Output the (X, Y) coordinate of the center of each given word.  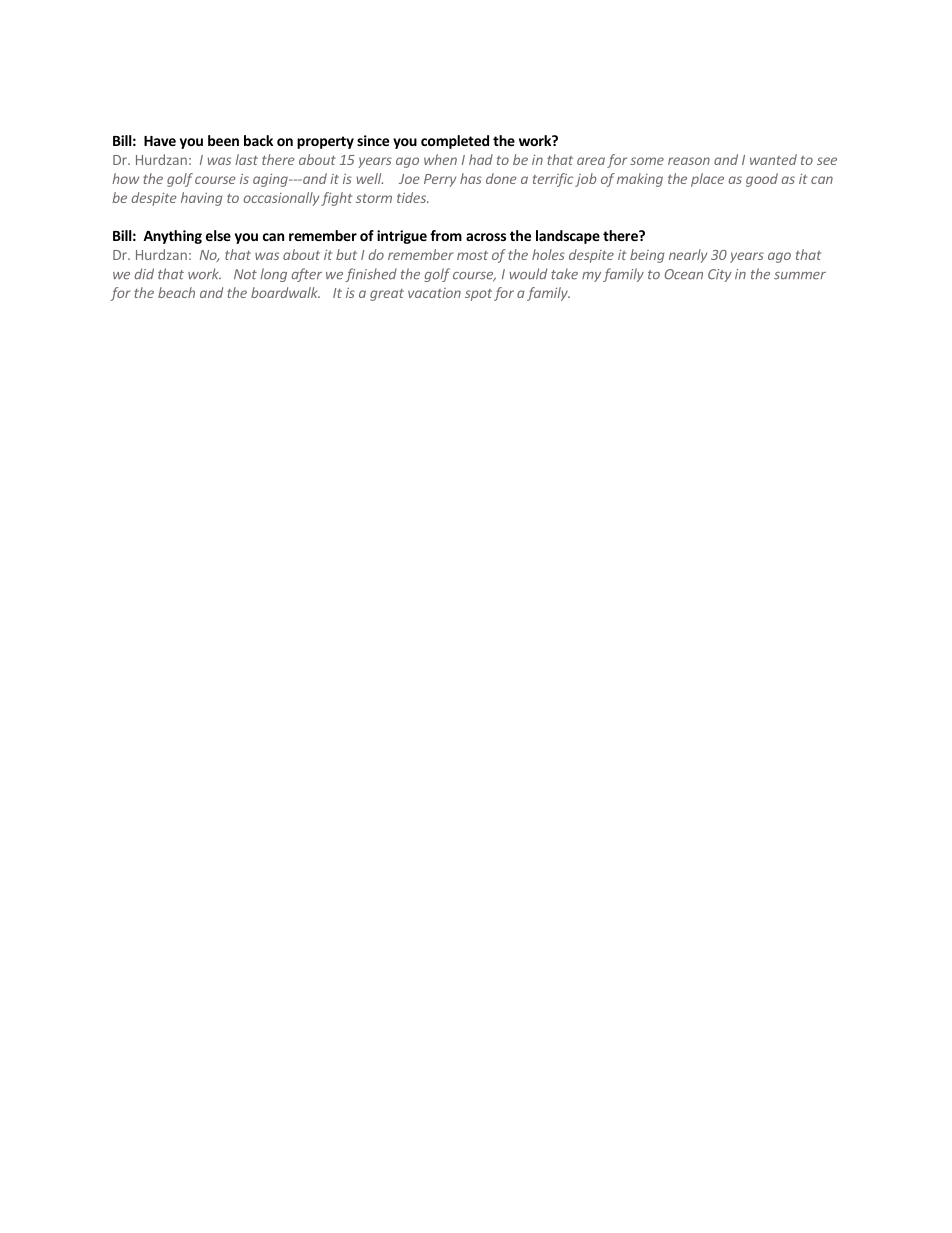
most (472, 255)
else (218, 235)
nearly (688, 256)
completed (455, 142)
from (446, 235)
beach (176, 292)
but (346, 254)
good (762, 180)
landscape (568, 237)
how (125, 178)
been (223, 140)
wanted (773, 159)
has (471, 178)
